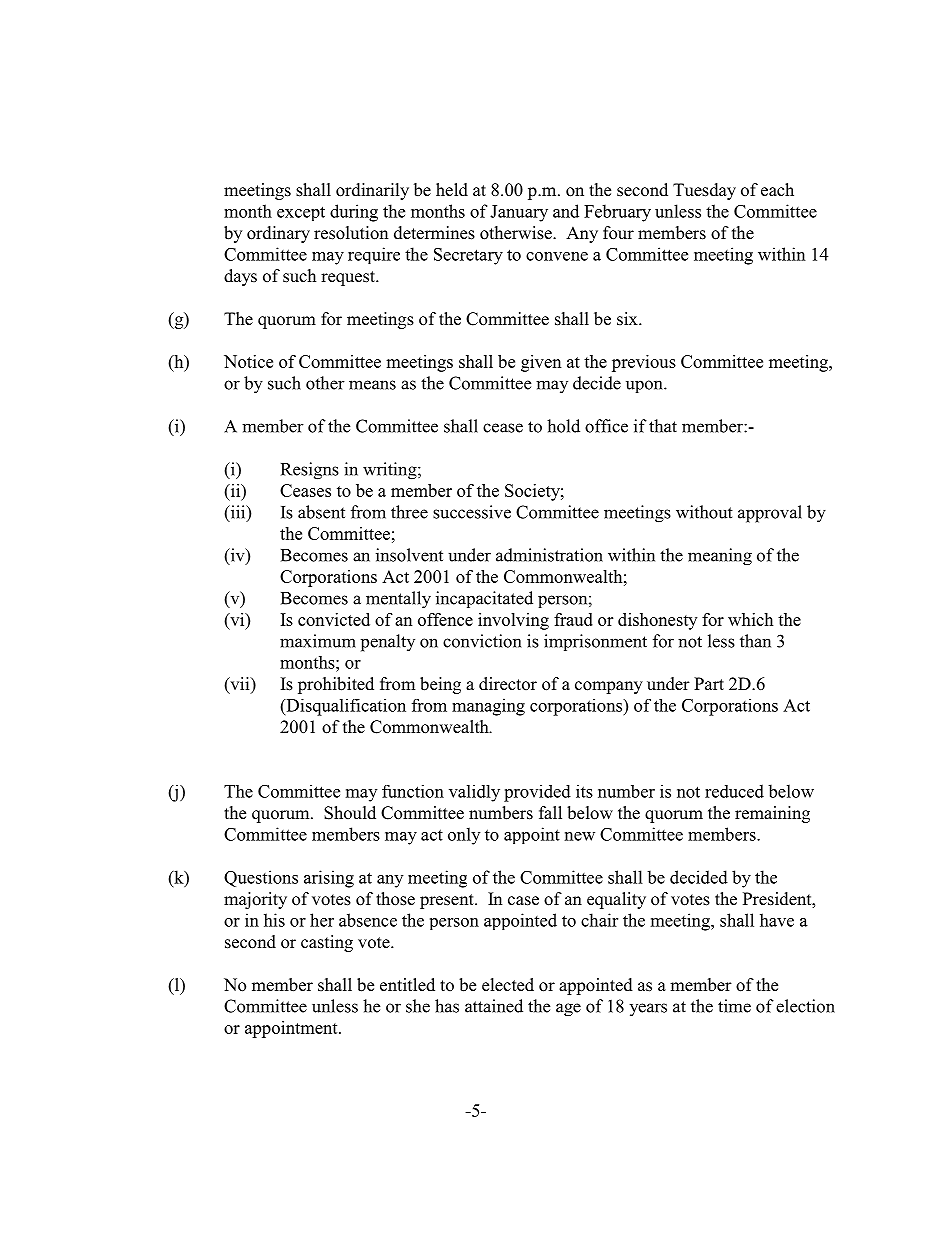 The image size is (952, 1233). I want to click on Resigns, so click(310, 471).
